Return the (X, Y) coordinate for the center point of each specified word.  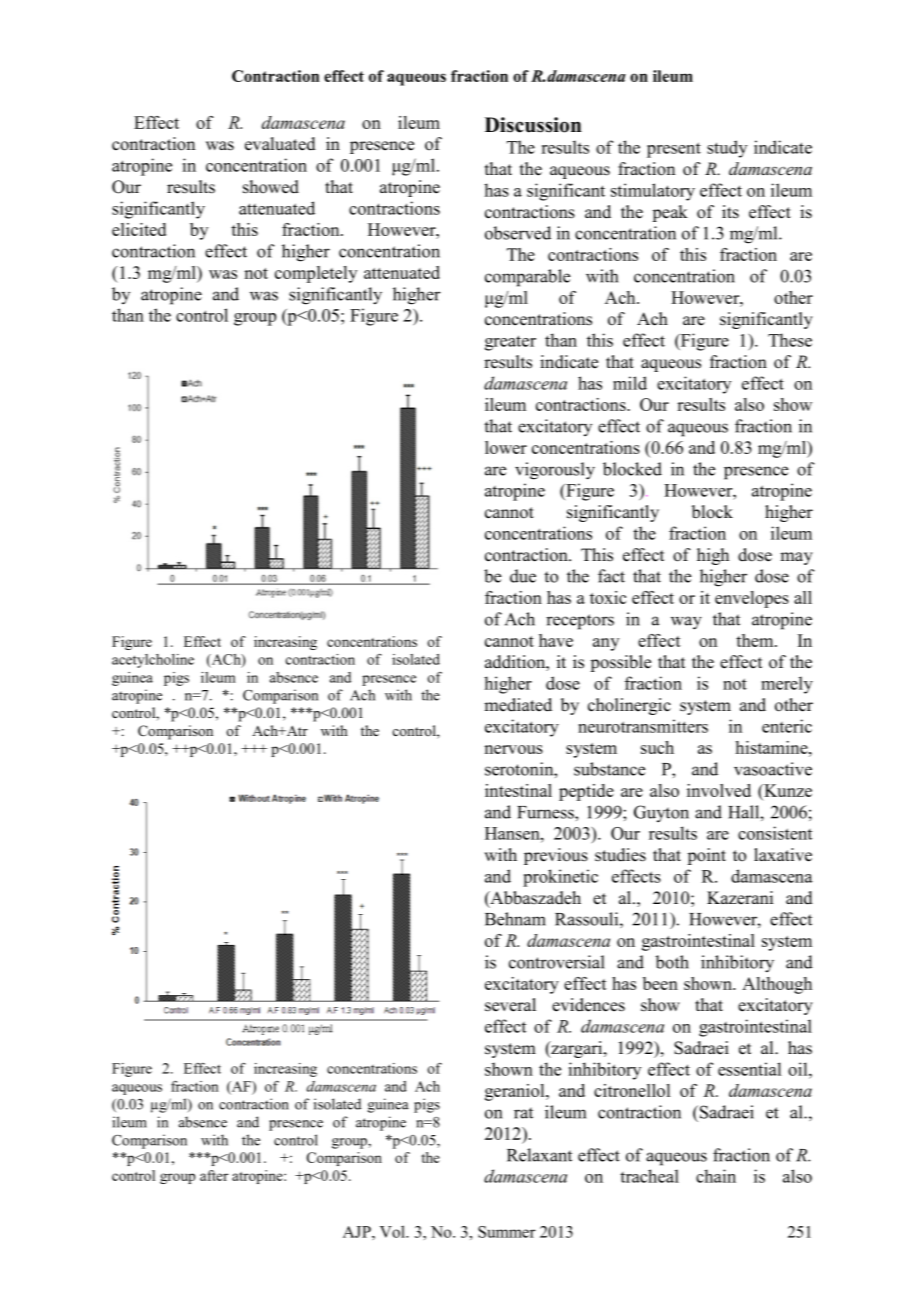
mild (630, 383)
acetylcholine (153, 661)
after (214, 1175)
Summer (507, 1232)
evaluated (280, 144)
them (756, 640)
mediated (518, 705)
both (672, 962)
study (727, 149)
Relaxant (539, 1155)
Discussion (533, 125)
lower (506, 447)
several (510, 1005)
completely (316, 274)
